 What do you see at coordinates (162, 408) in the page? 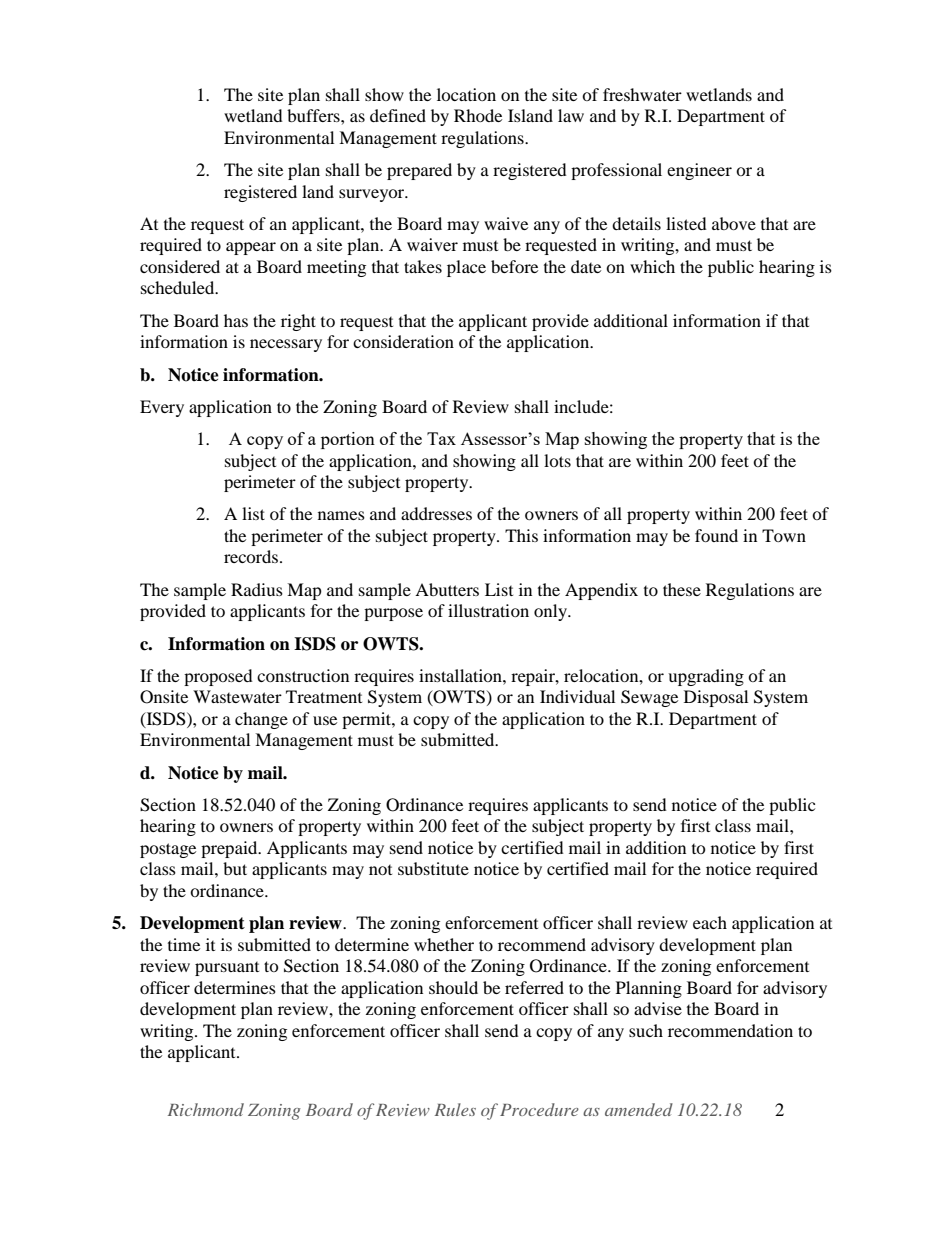
I see `Every` at bounding box center [162, 408].
